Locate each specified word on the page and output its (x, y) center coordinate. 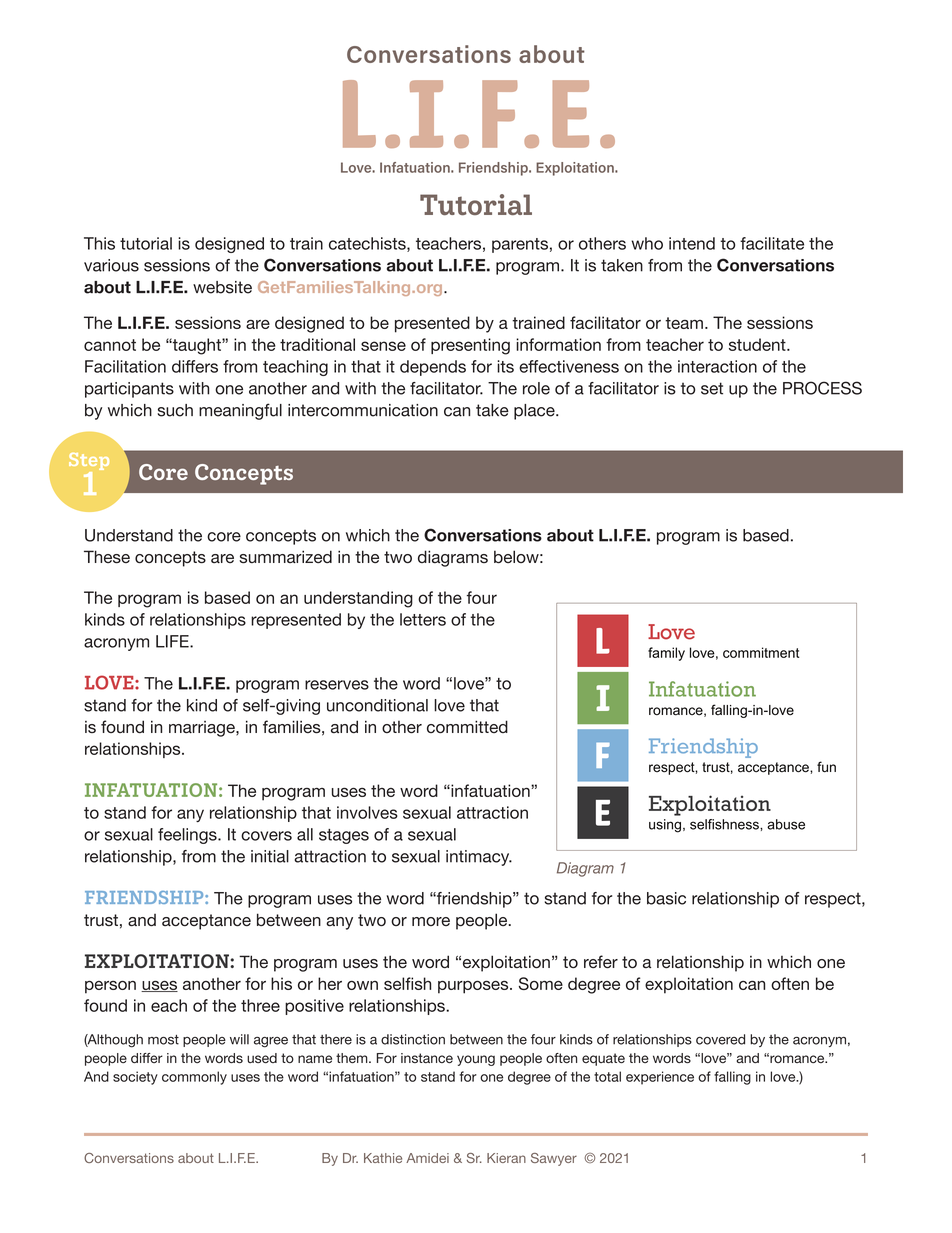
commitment (761, 652)
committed (467, 727)
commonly (194, 1078)
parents (520, 245)
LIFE (173, 641)
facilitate (772, 243)
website (222, 287)
